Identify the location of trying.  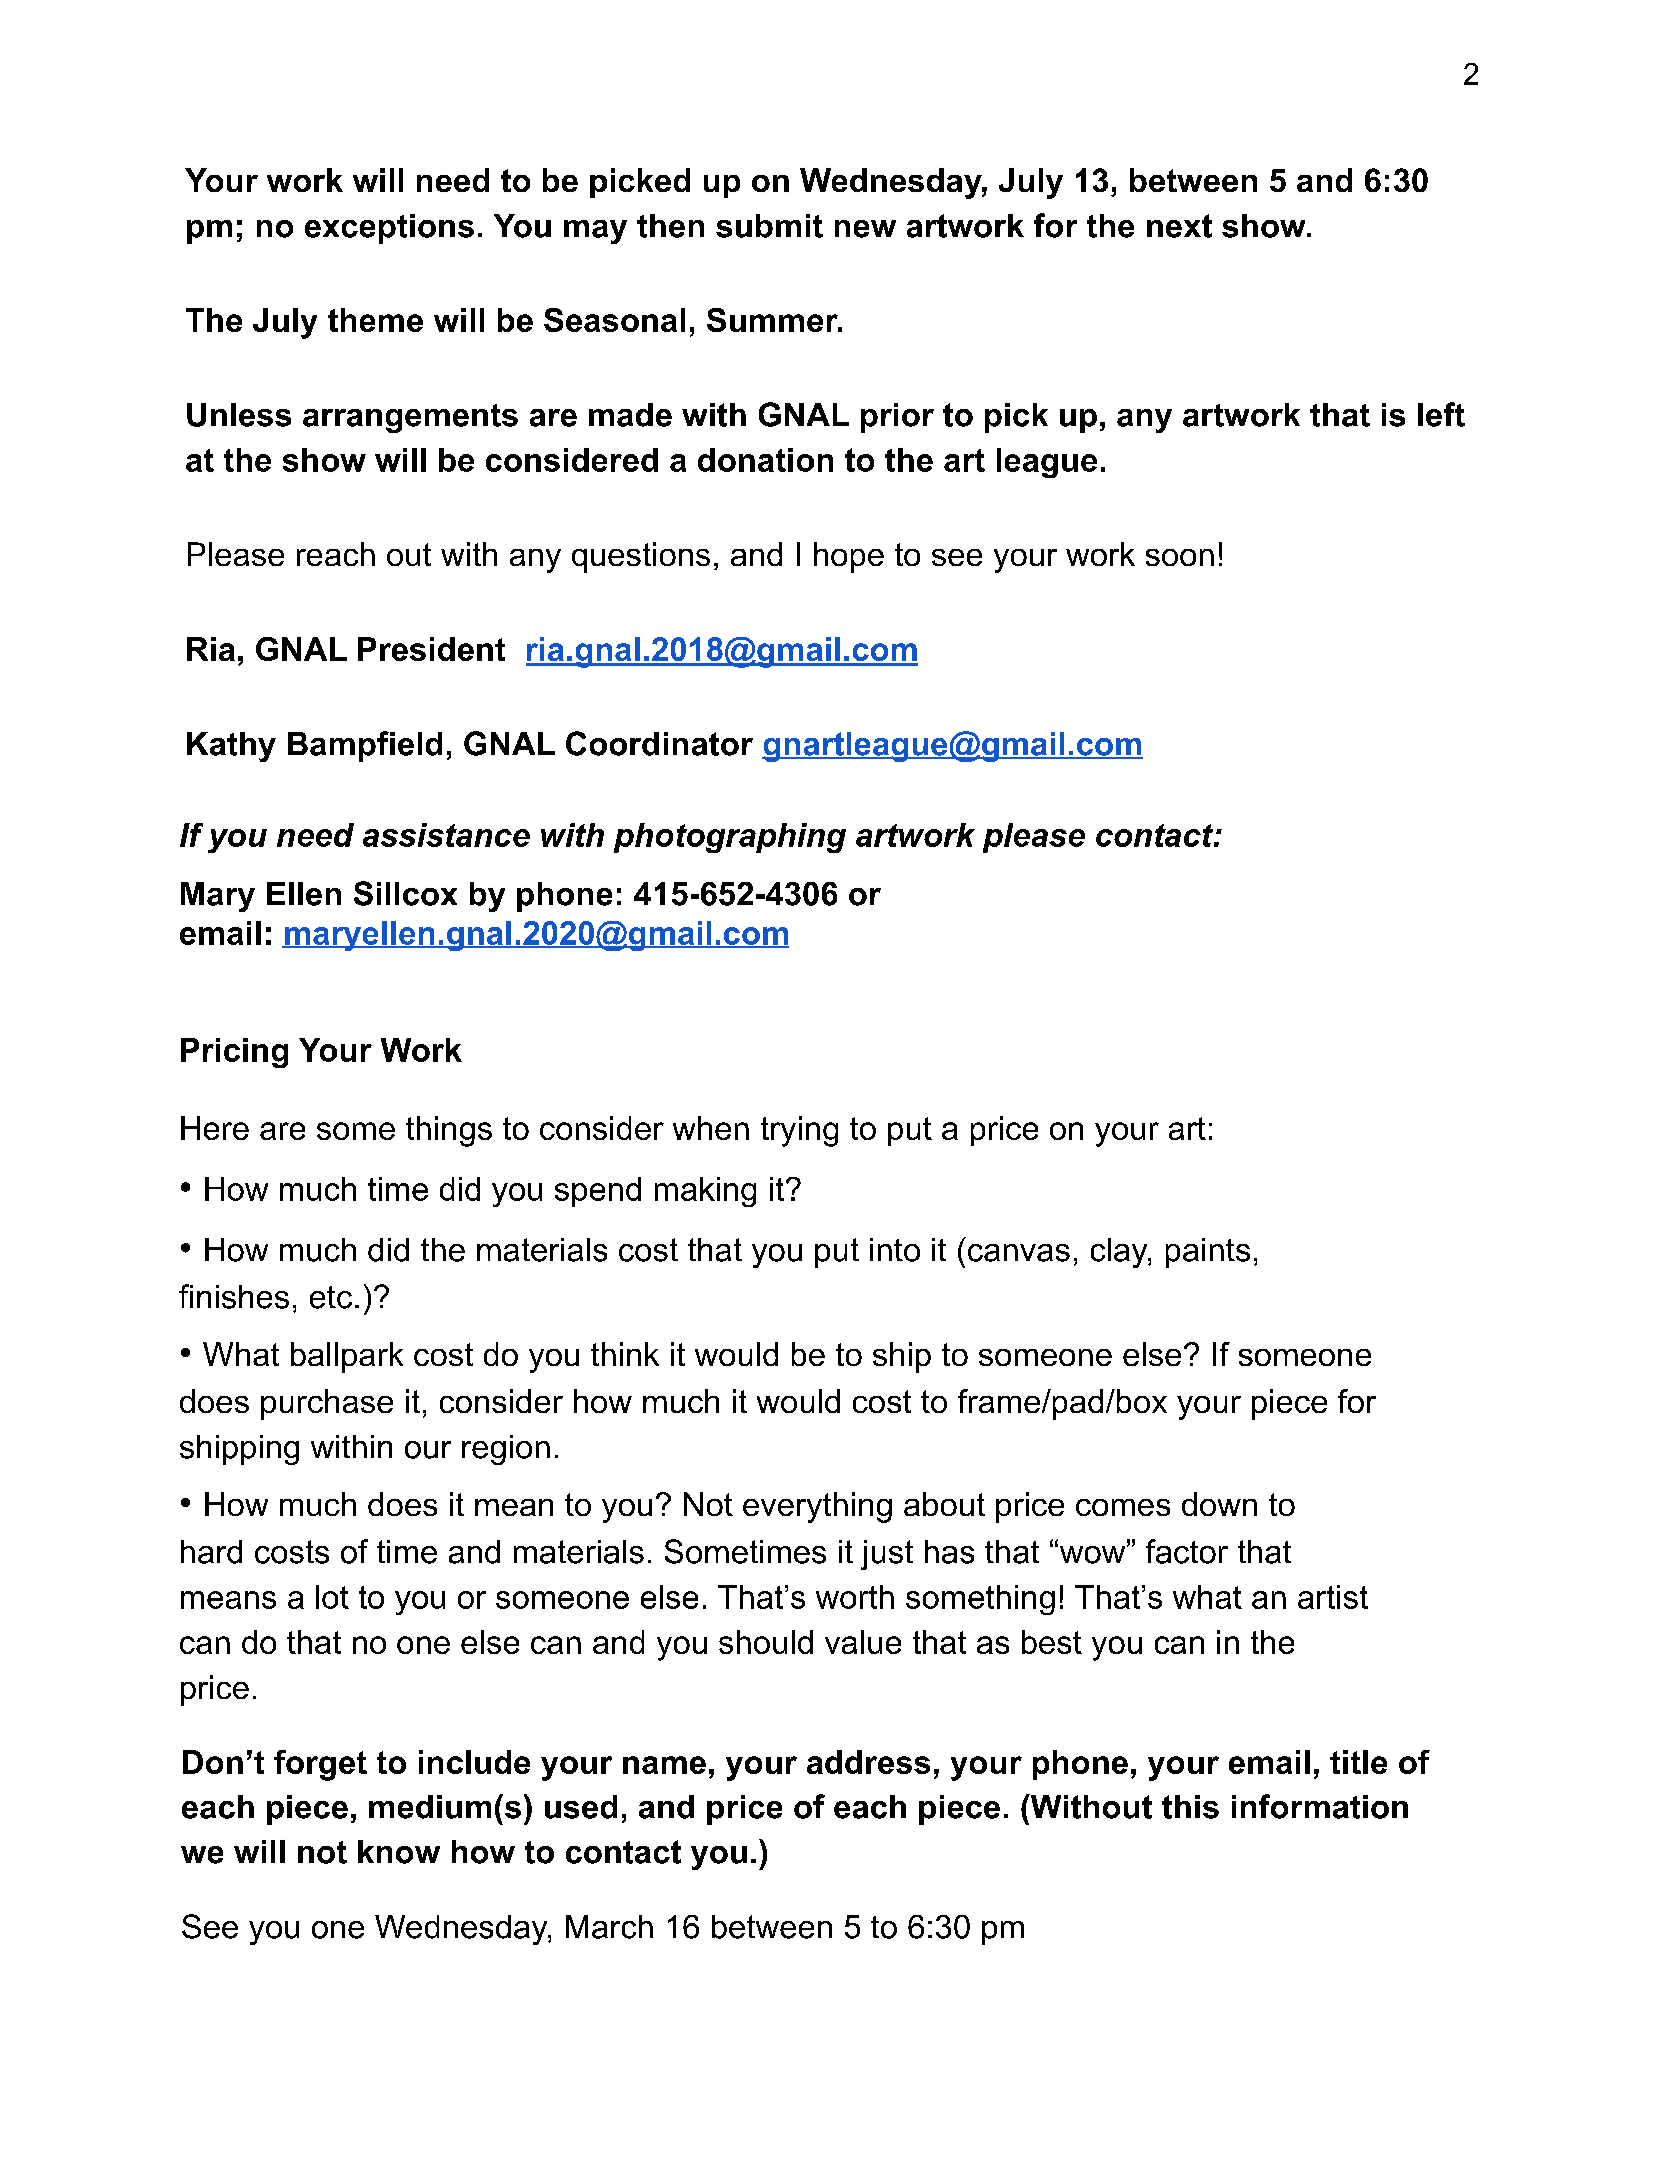
(799, 1131).
